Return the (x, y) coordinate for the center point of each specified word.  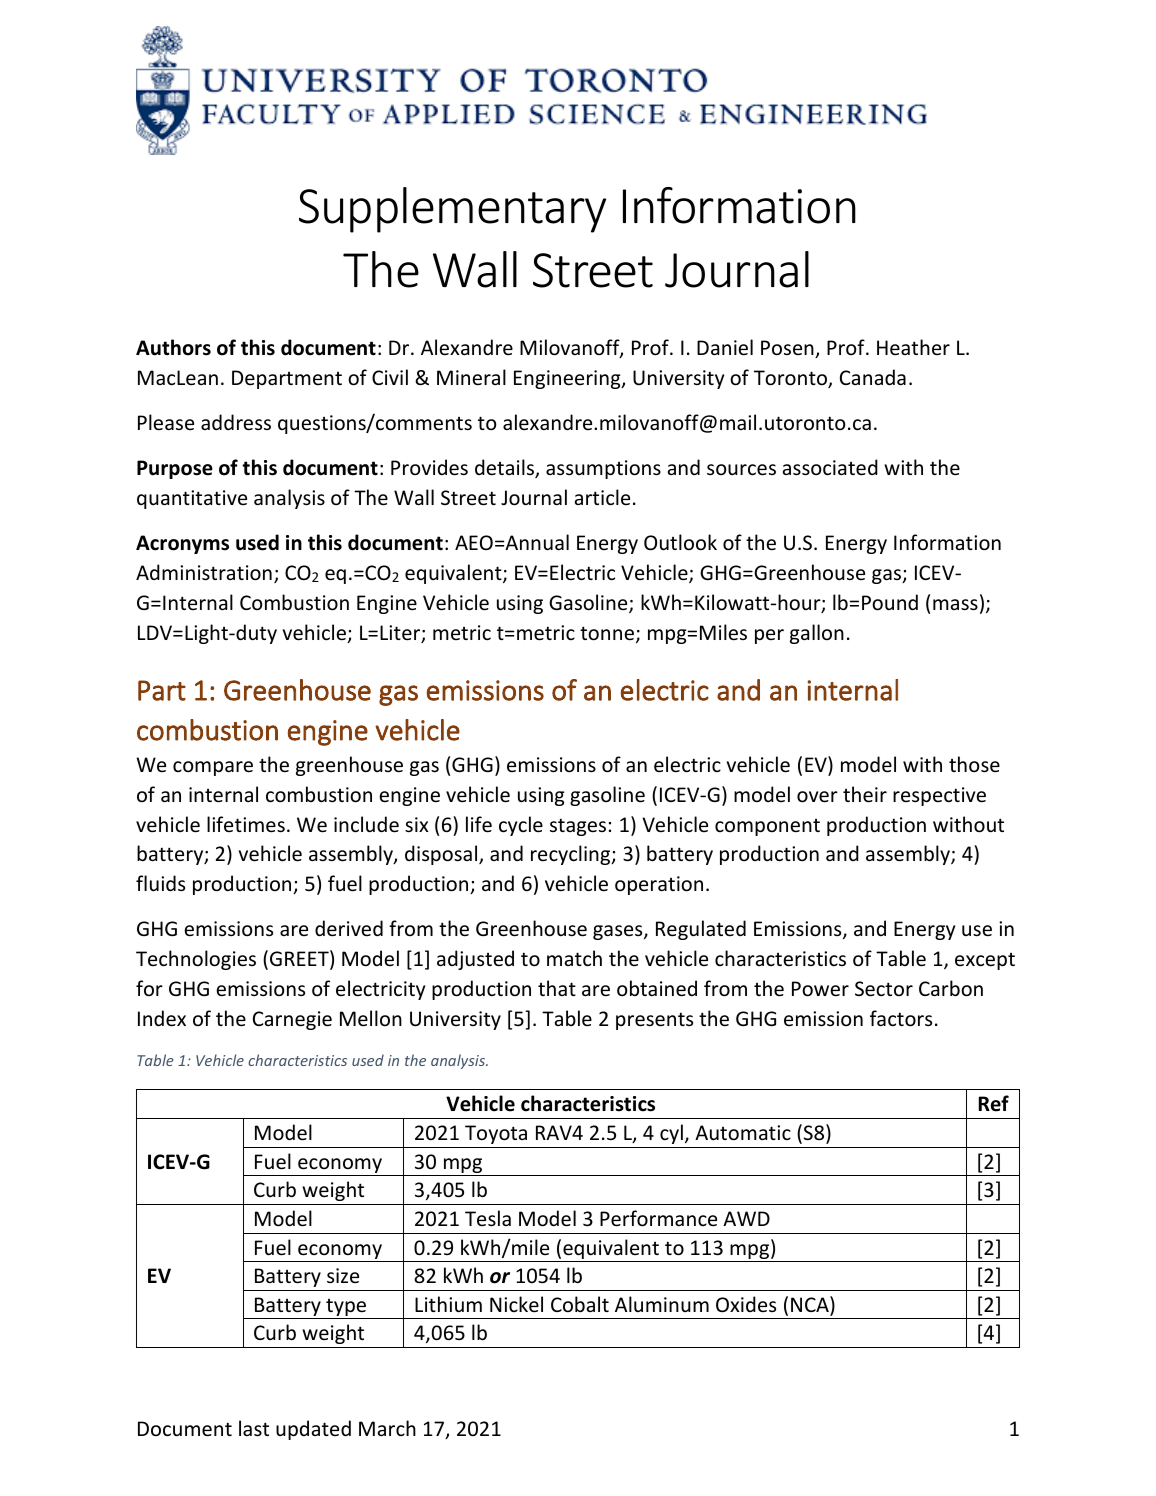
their (865, 794)
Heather (913, 347)
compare (213, 768)
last (254, 1428)
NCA (811, 1305)
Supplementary (452, 210)
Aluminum (662, 1304)
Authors (173, 347)
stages (578, 827)
